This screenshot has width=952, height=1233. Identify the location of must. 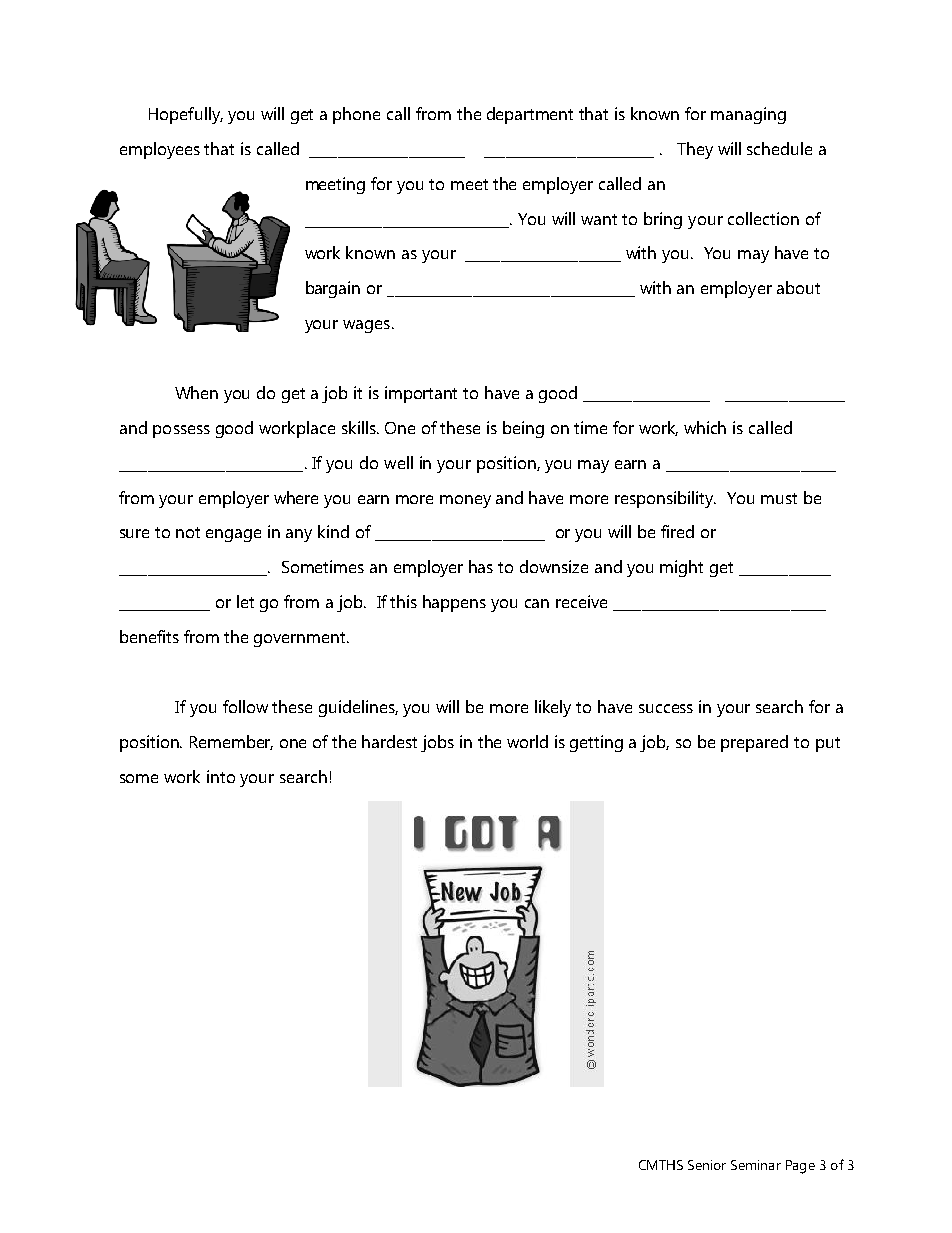
(779, 498).
